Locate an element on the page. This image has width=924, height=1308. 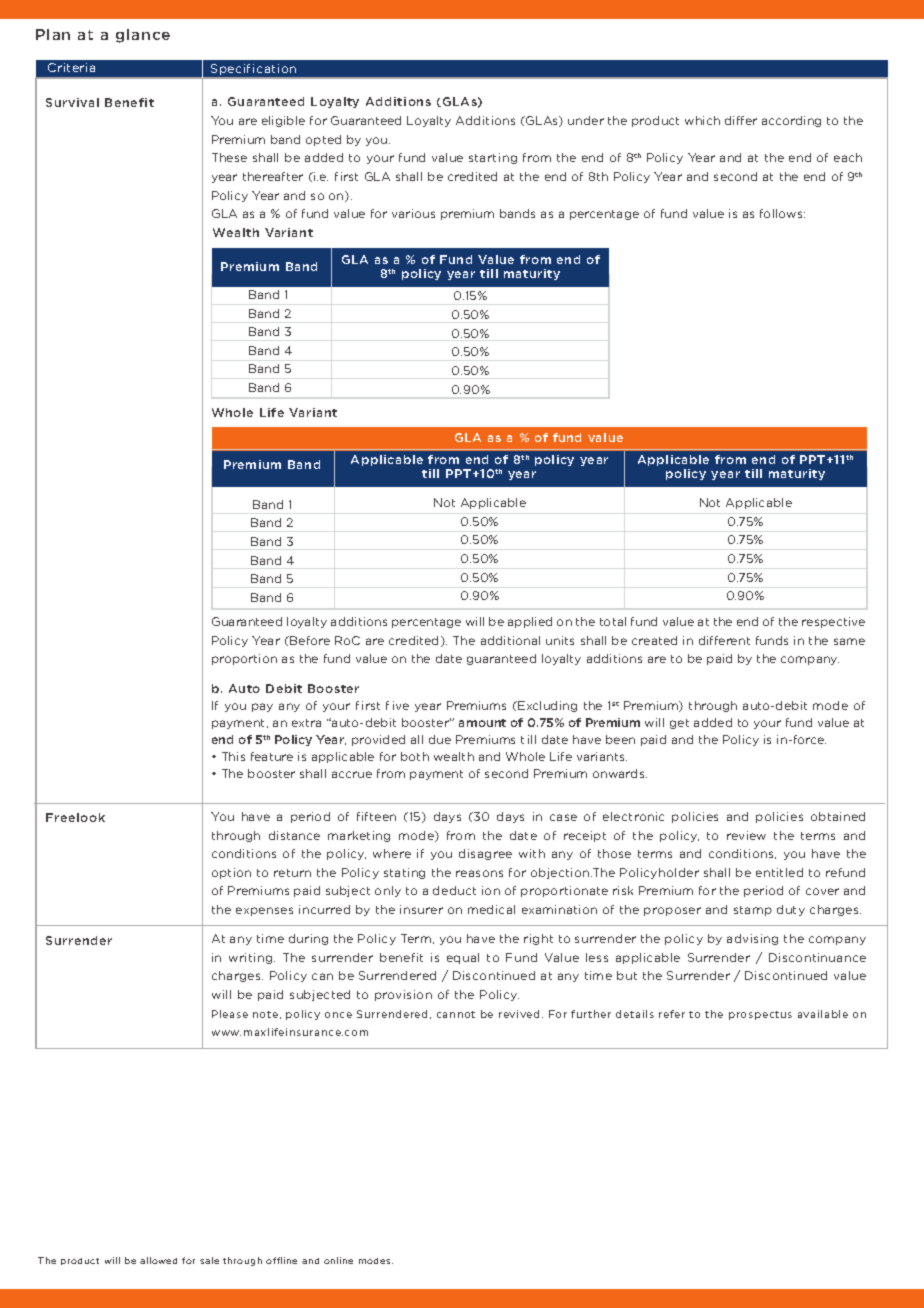
advising is located at coordinates (752, 939).
